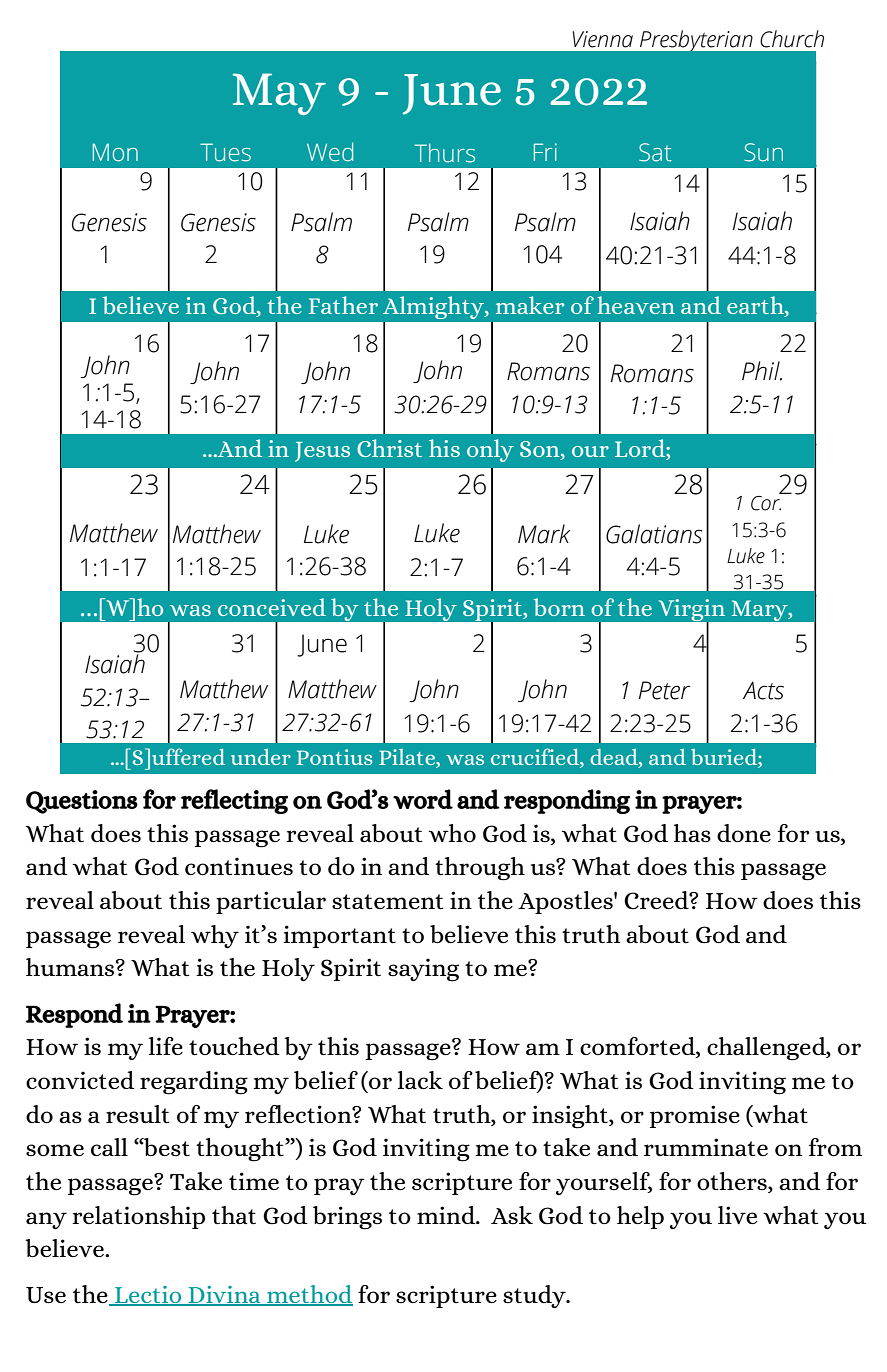 The image size is (887, 1372). Describe the element at coordinates (447, 1215) in the document. I see `mind` at that location.
